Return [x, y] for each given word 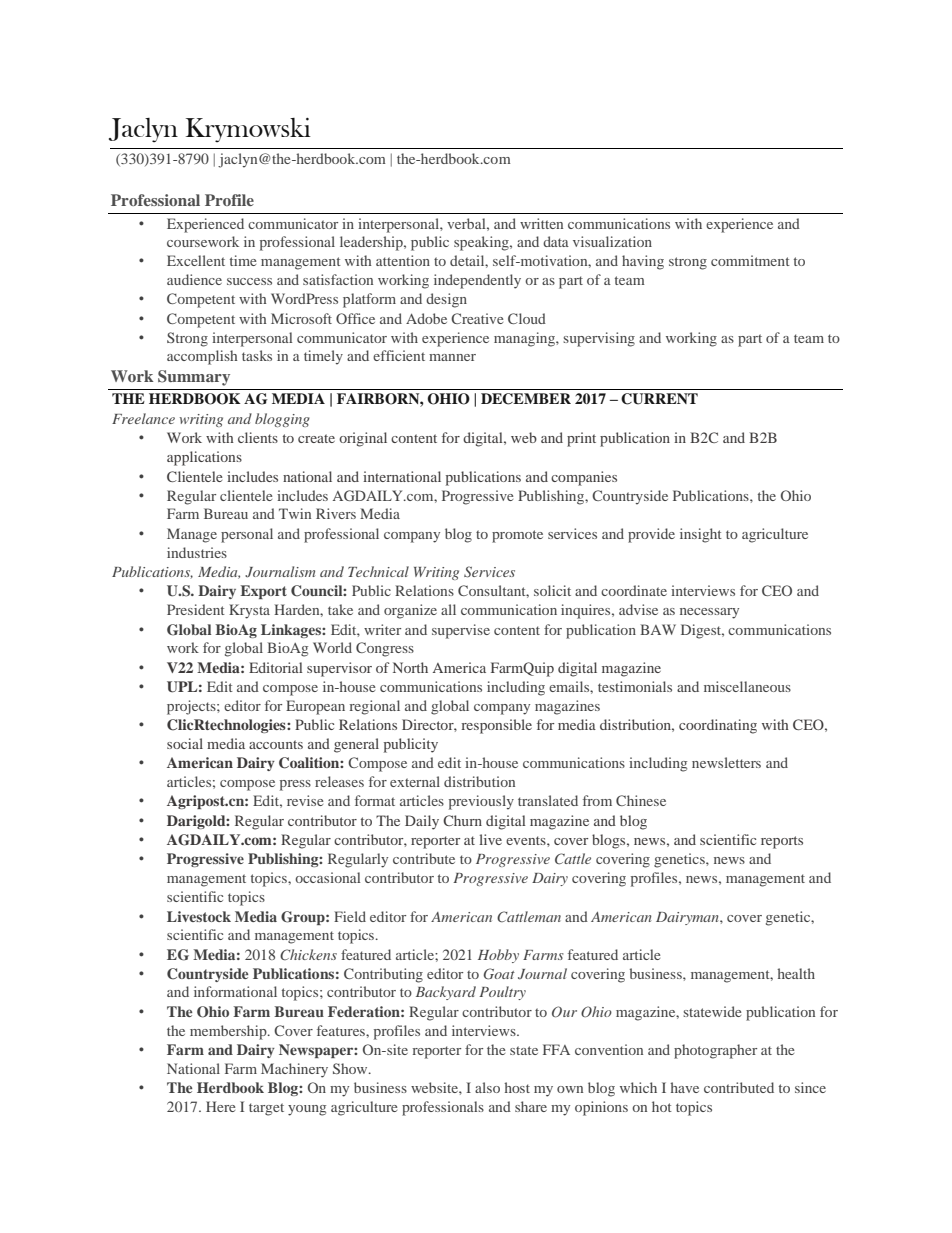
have [684, 1087]
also [487, 1087]
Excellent [196, 260]
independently [477, 281]
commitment [750, 260]
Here [220, 1106]
